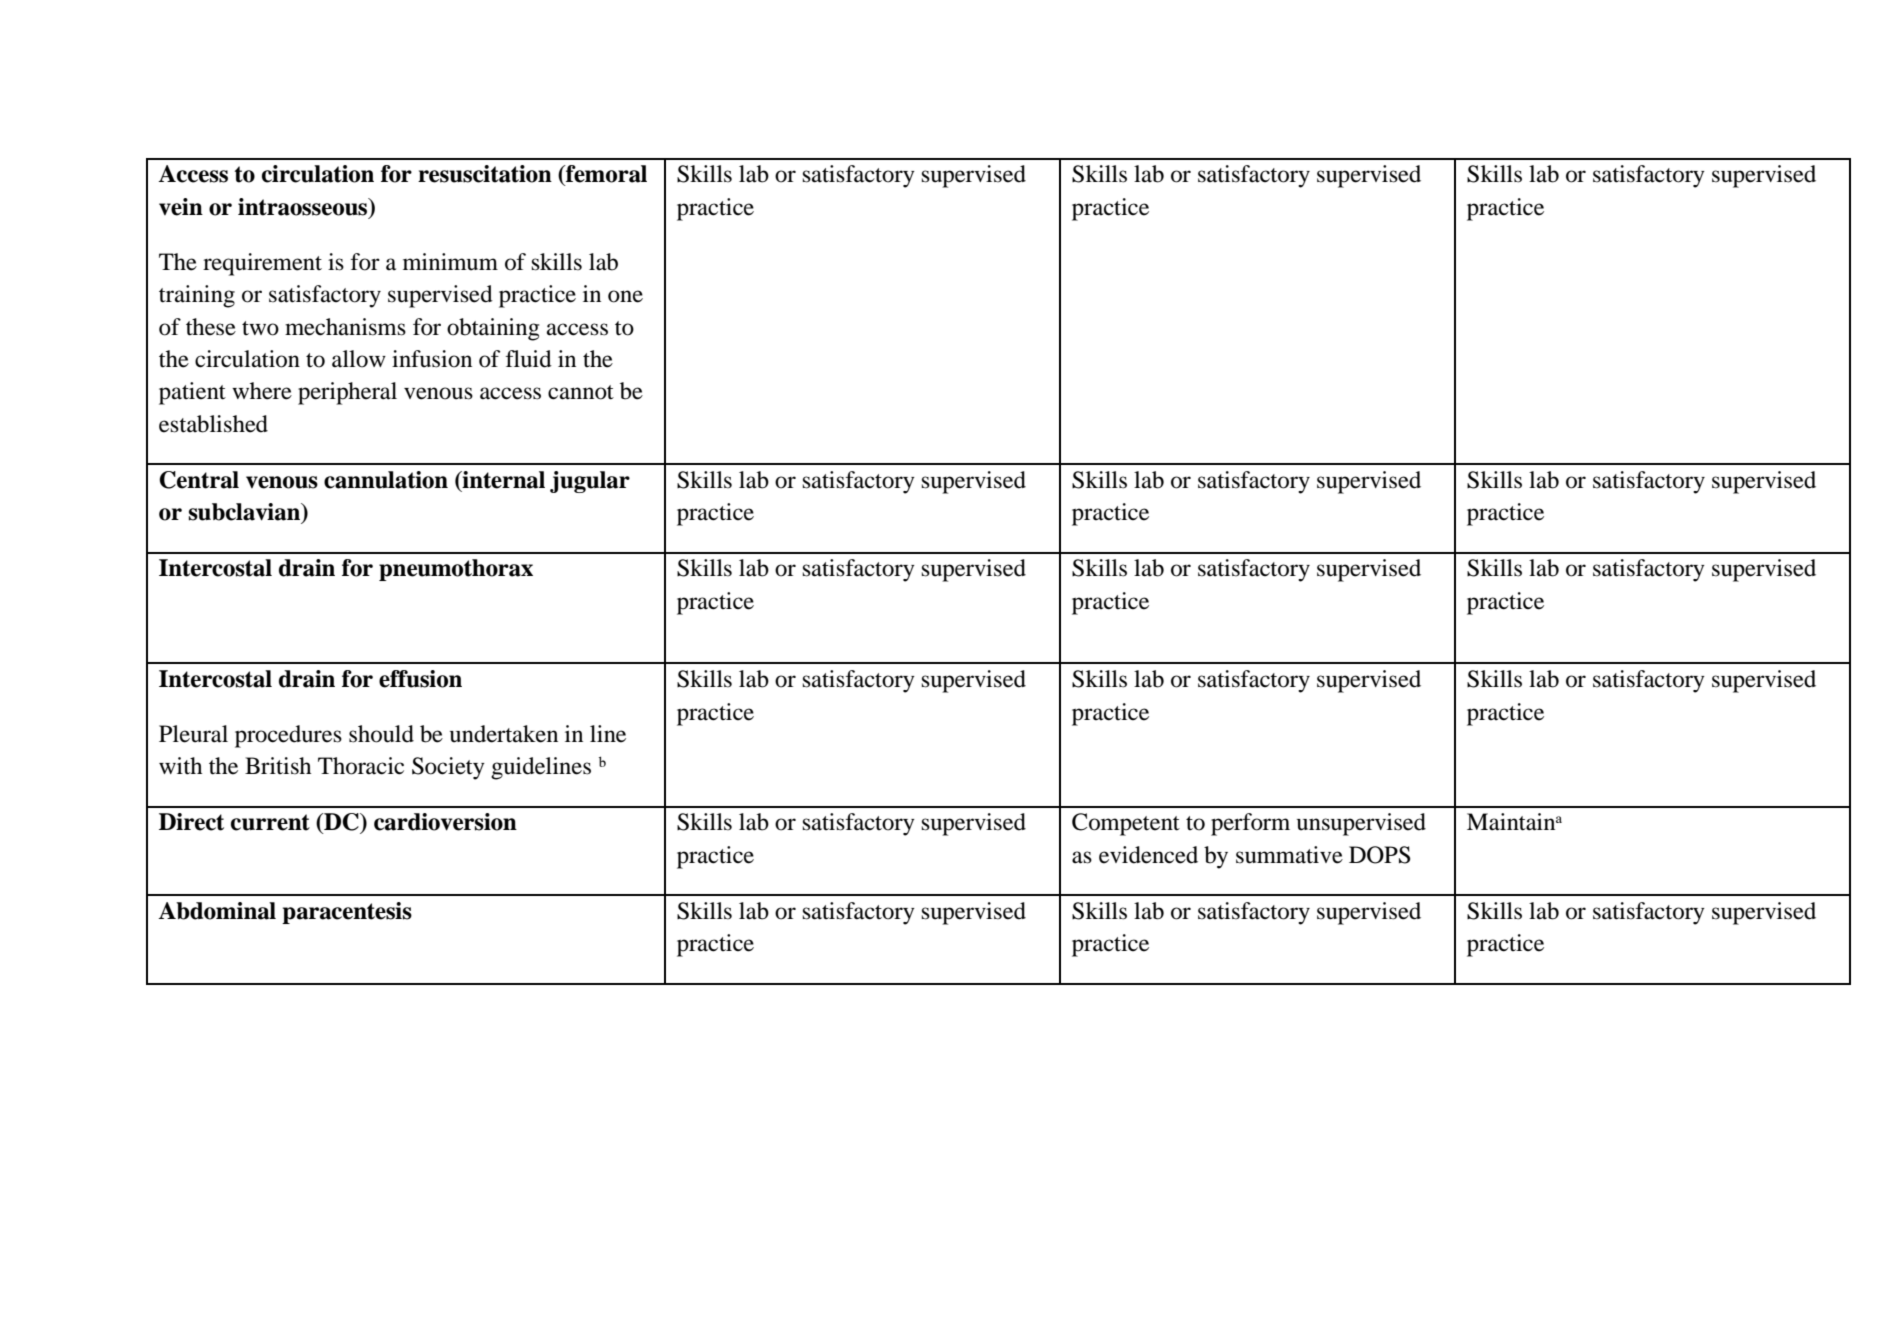  What do you see at coordinates (504, 734) in the screenshot?
I see `undertaken` at bounding box center [504, 734].
